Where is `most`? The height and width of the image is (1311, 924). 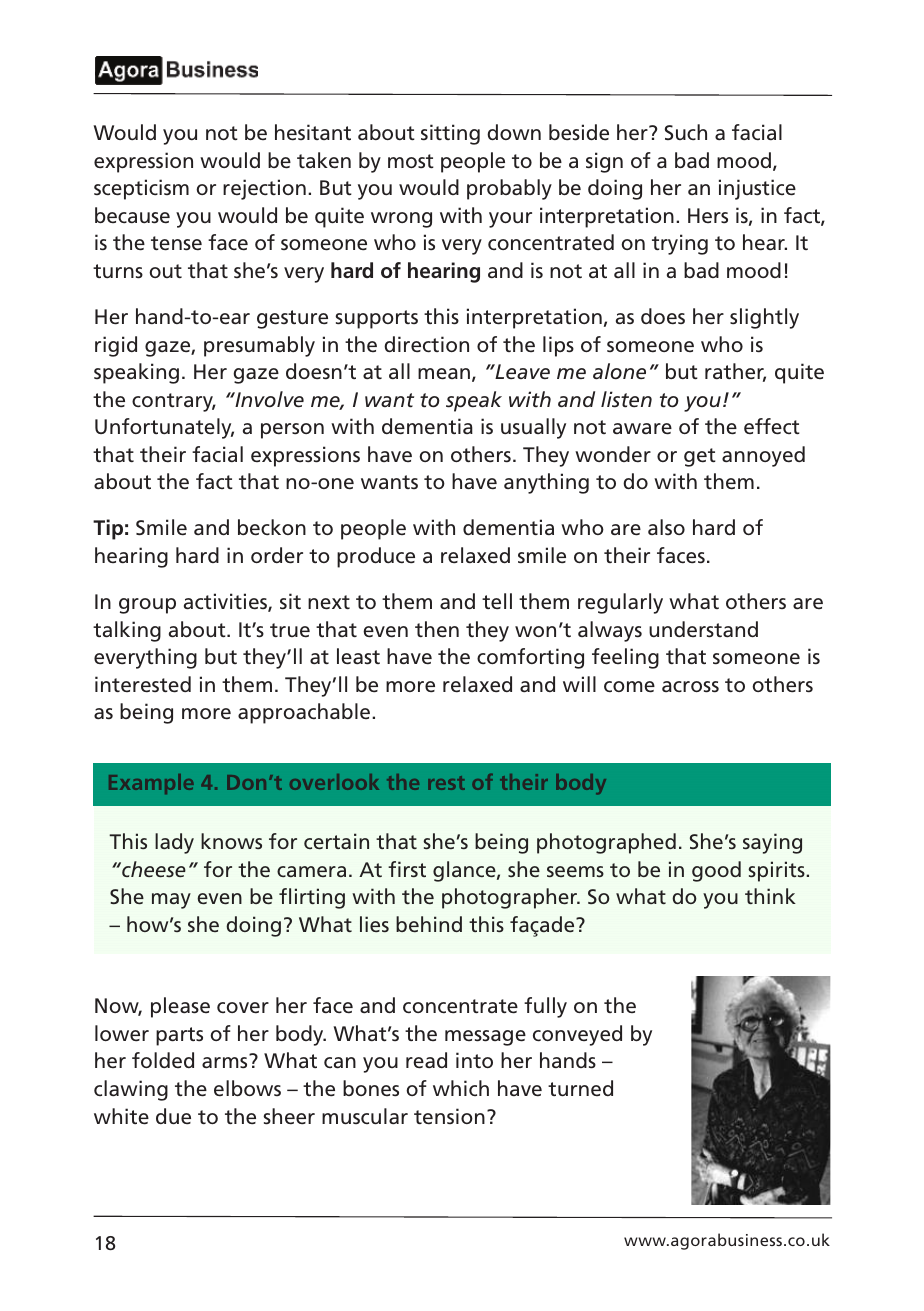
most is located at coordinates (411, 161).
